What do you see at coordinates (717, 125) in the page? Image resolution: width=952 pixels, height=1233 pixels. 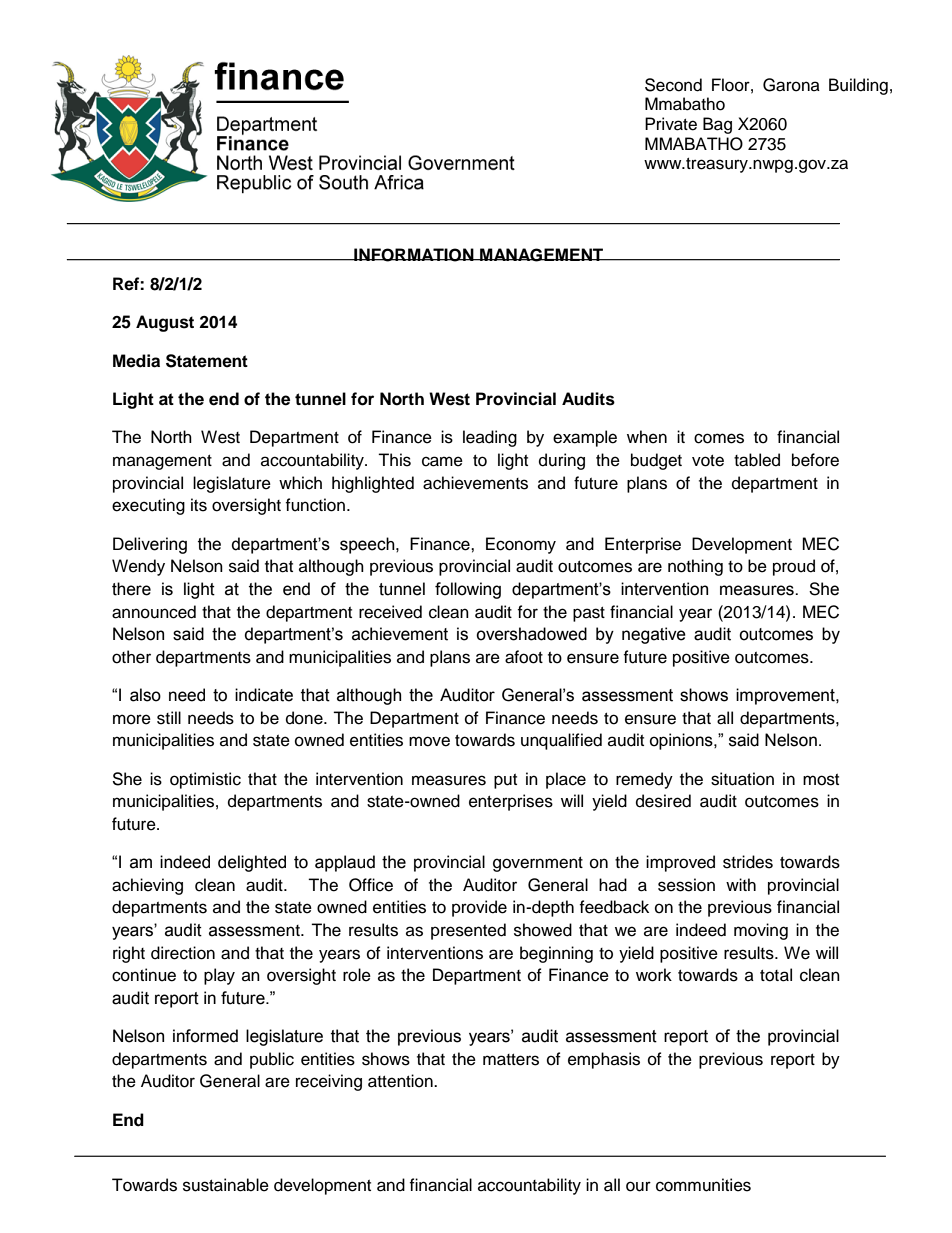 I see `Bag` at bounding box center [717, 125].
